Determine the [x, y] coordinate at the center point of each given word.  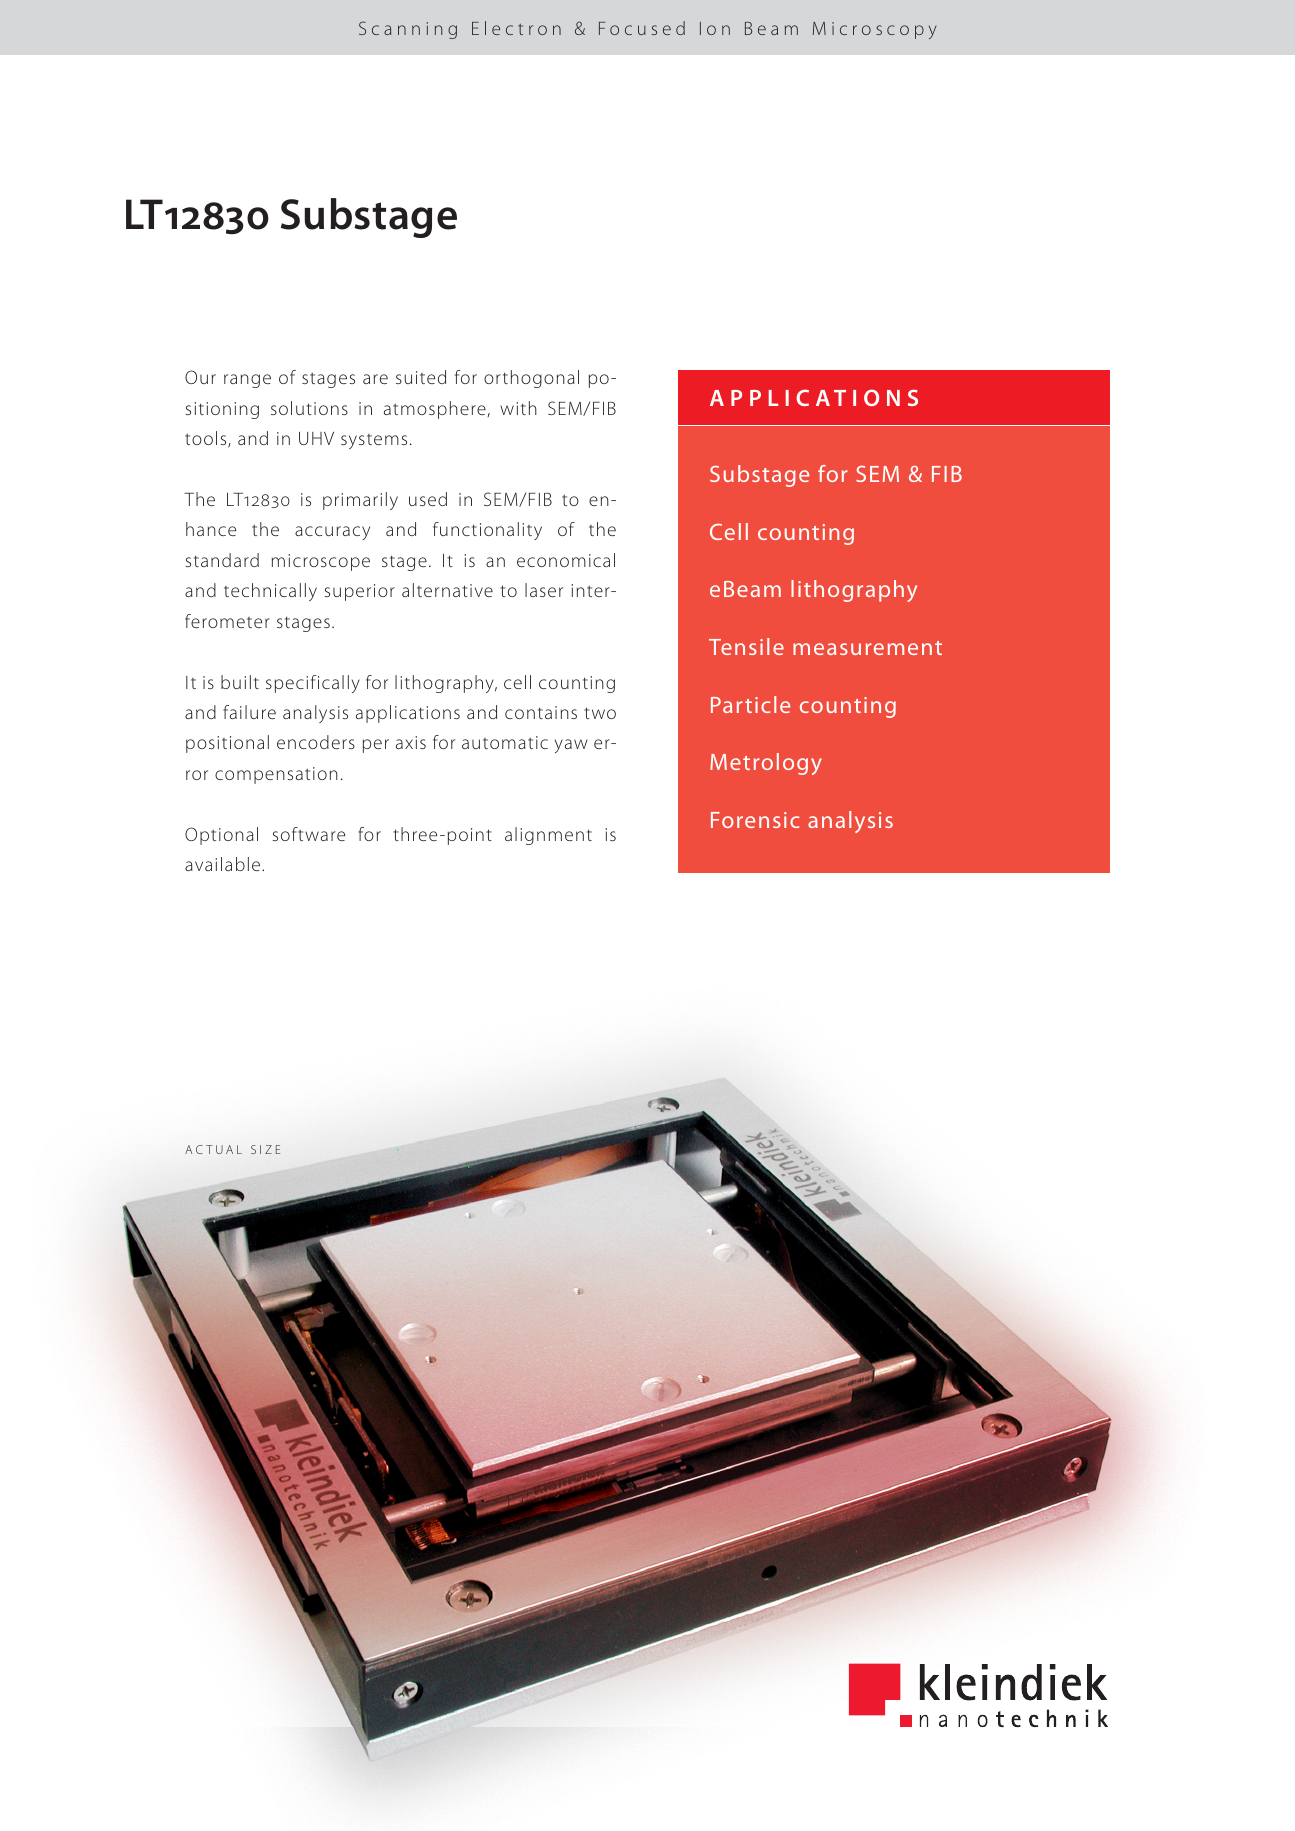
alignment [548, 836]
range [247, 381]
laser [544, 590]
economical [566, 560]
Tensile [746, 646]
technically [270, 592]
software [309, 834]
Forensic [755, 820]
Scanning [408, 30]
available [224, 864]
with [518, 408]
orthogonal [531, 379]
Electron [516, 28]
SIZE [265, 1149]
